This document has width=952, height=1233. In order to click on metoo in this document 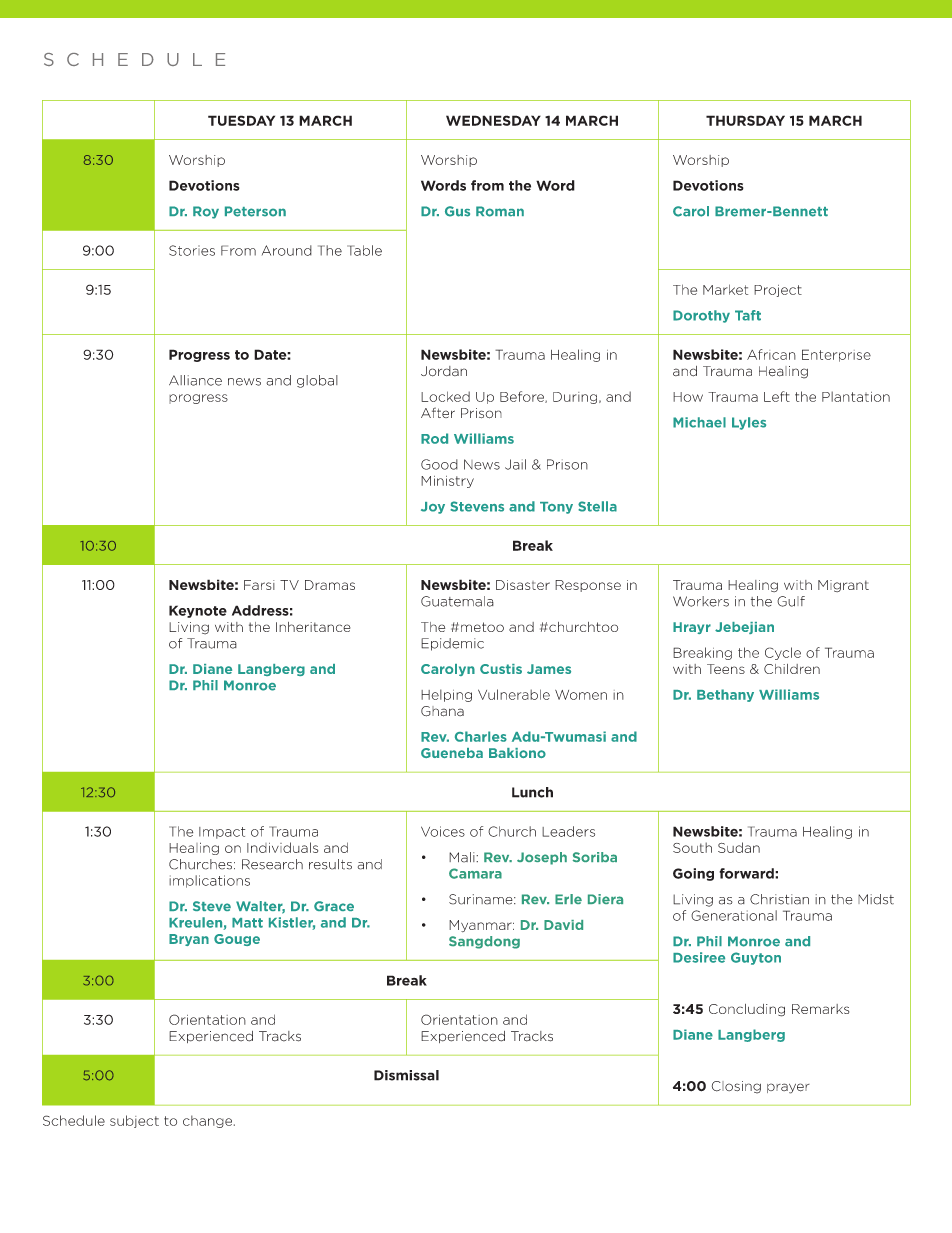, I will do `click(482, 627)`.
